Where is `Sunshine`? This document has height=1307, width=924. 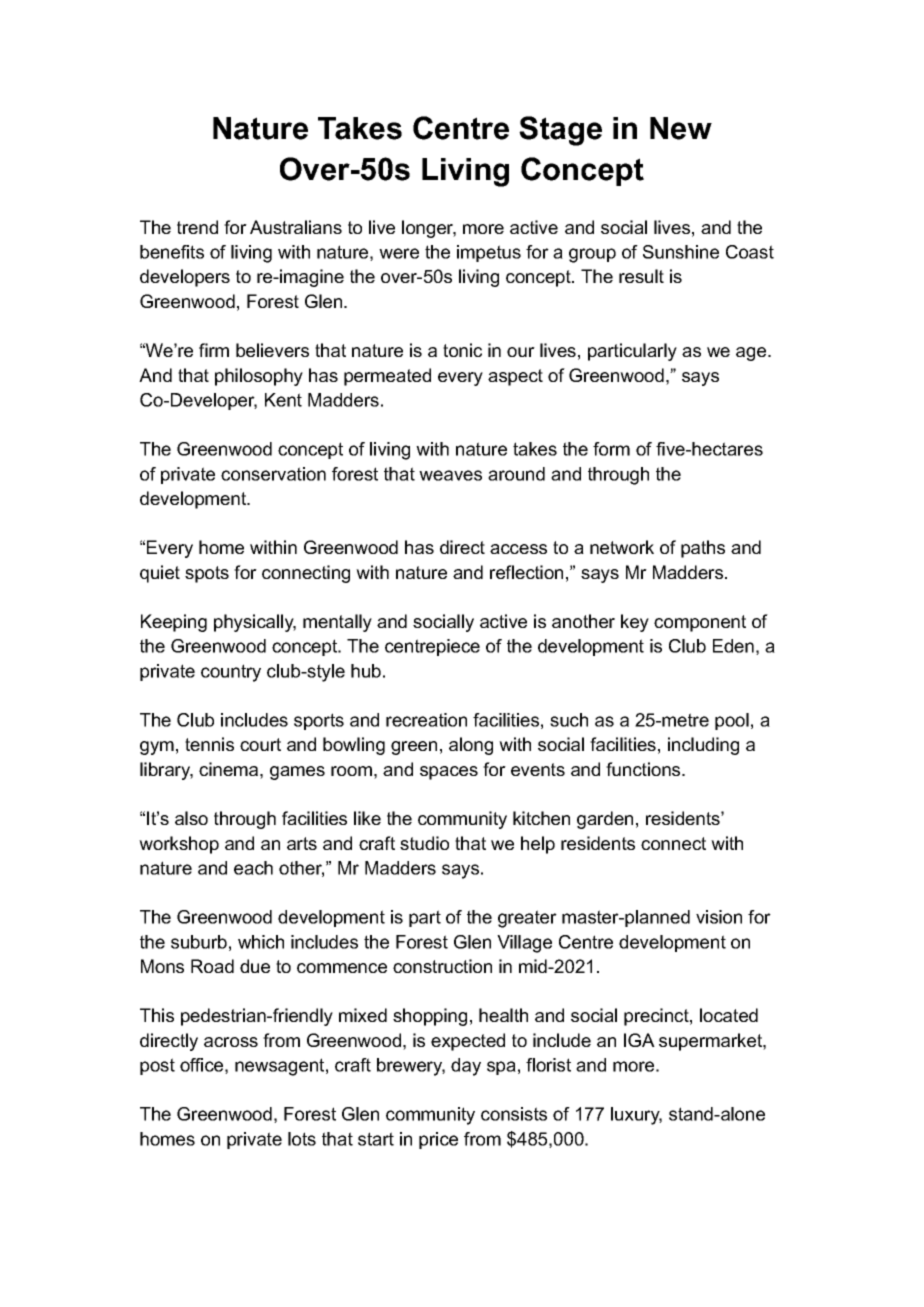 Sunshine is located at coordinates (681, 252).
